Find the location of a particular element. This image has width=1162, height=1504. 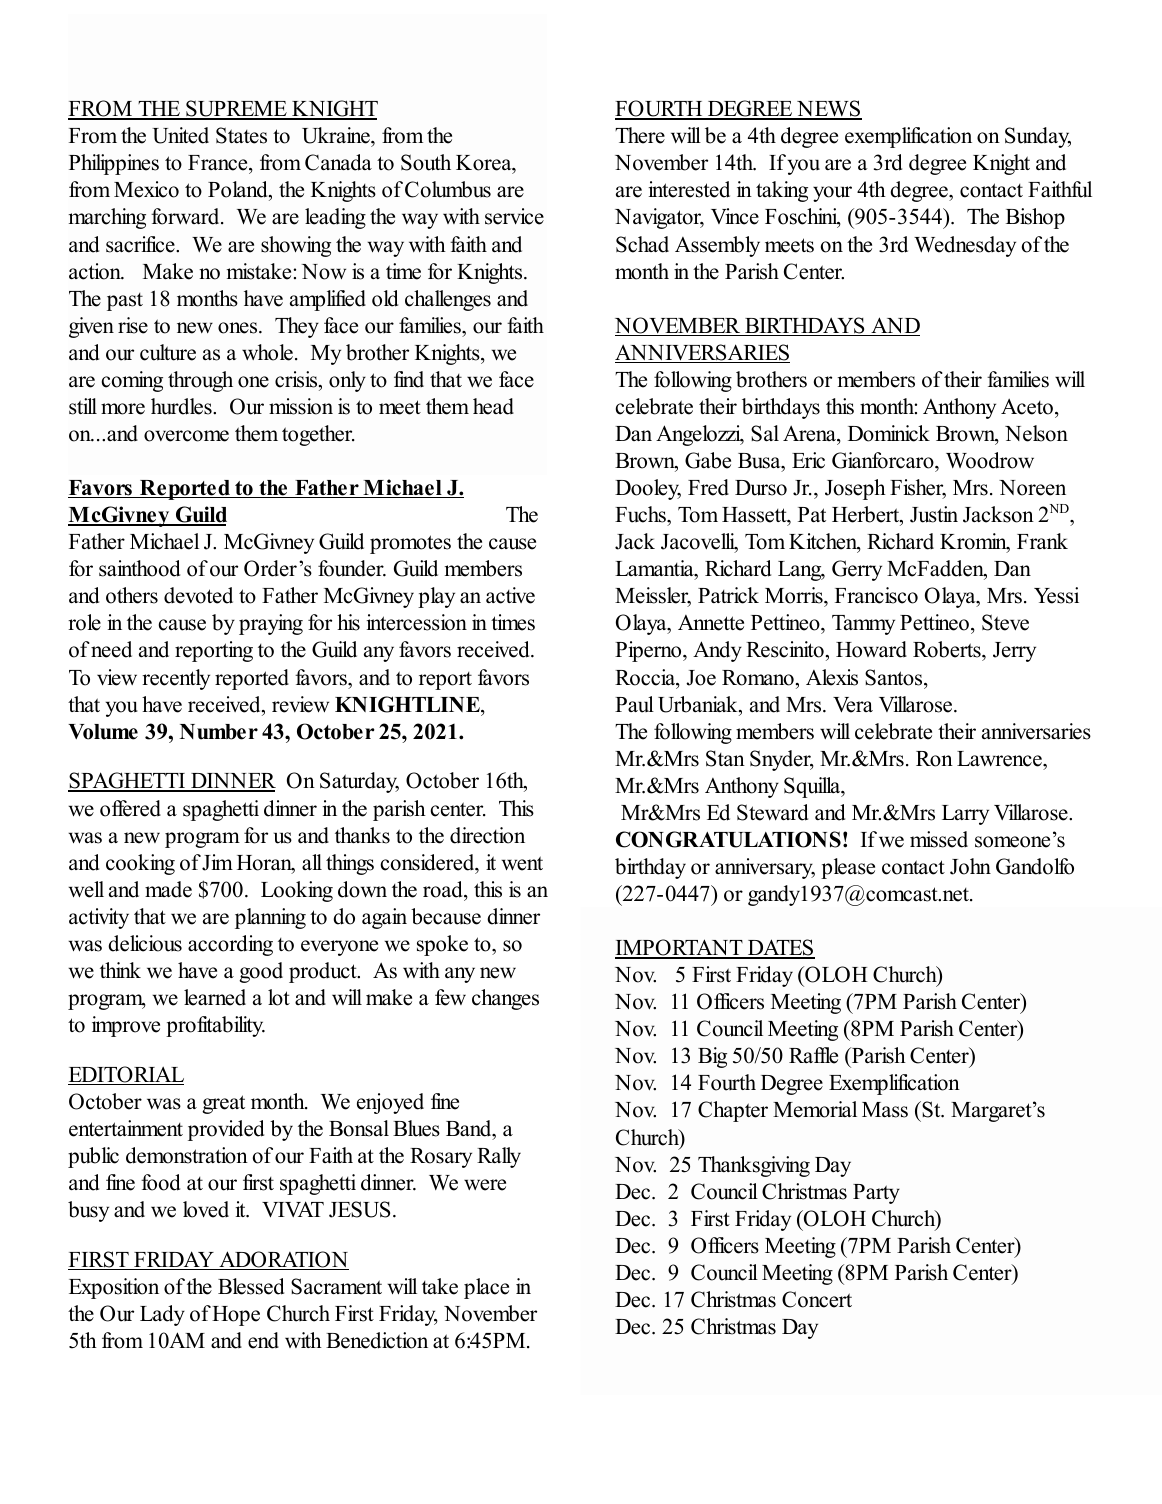

devoted is located at coordinates (198, 595).
